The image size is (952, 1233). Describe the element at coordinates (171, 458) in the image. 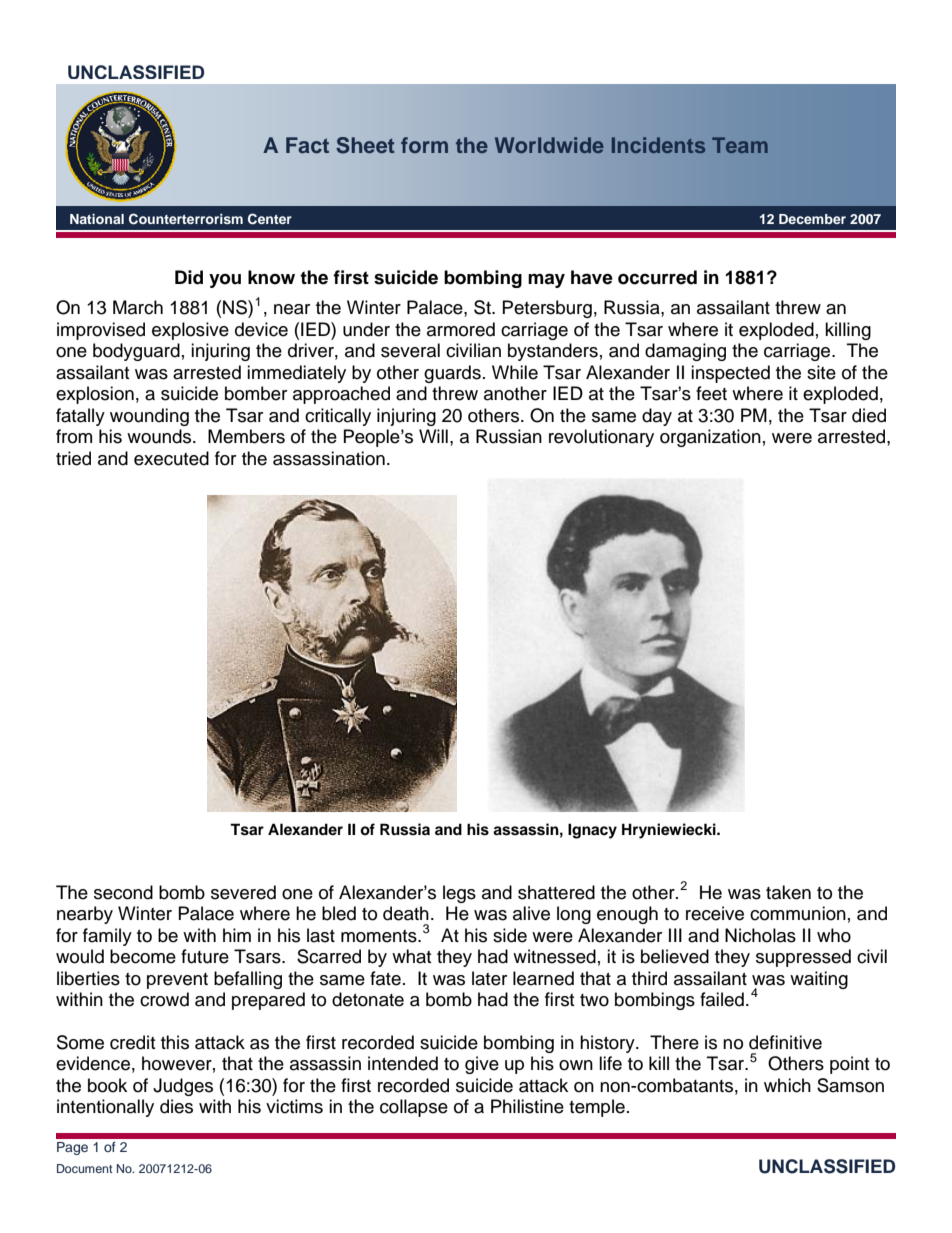

I see `executed` at that location.
